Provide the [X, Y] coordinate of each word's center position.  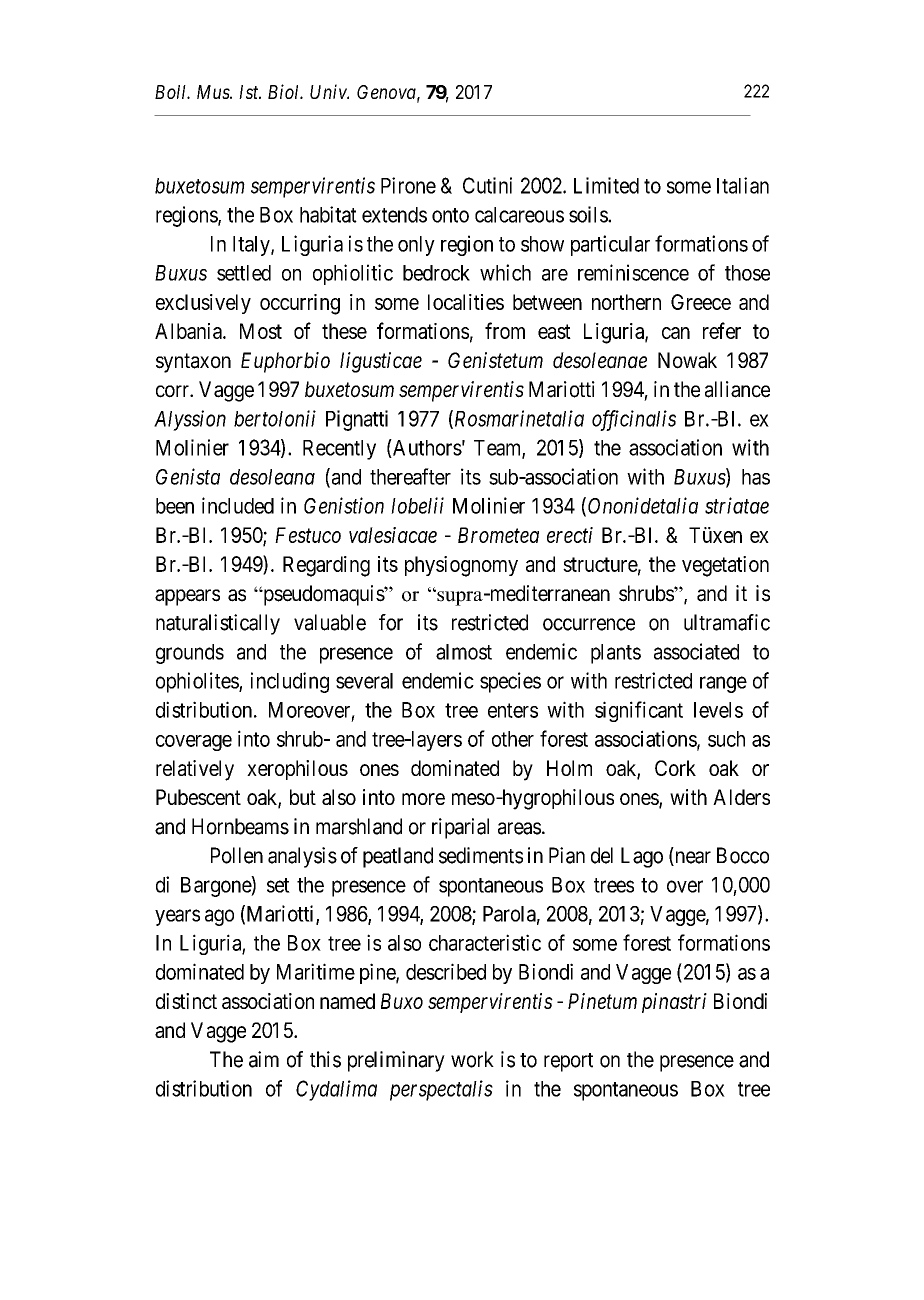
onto [450, 215]
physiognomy [461, 566]
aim [264, 1059]
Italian [743, 185]
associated [696, 651]
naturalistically [218, 624]
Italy [252, 246]
